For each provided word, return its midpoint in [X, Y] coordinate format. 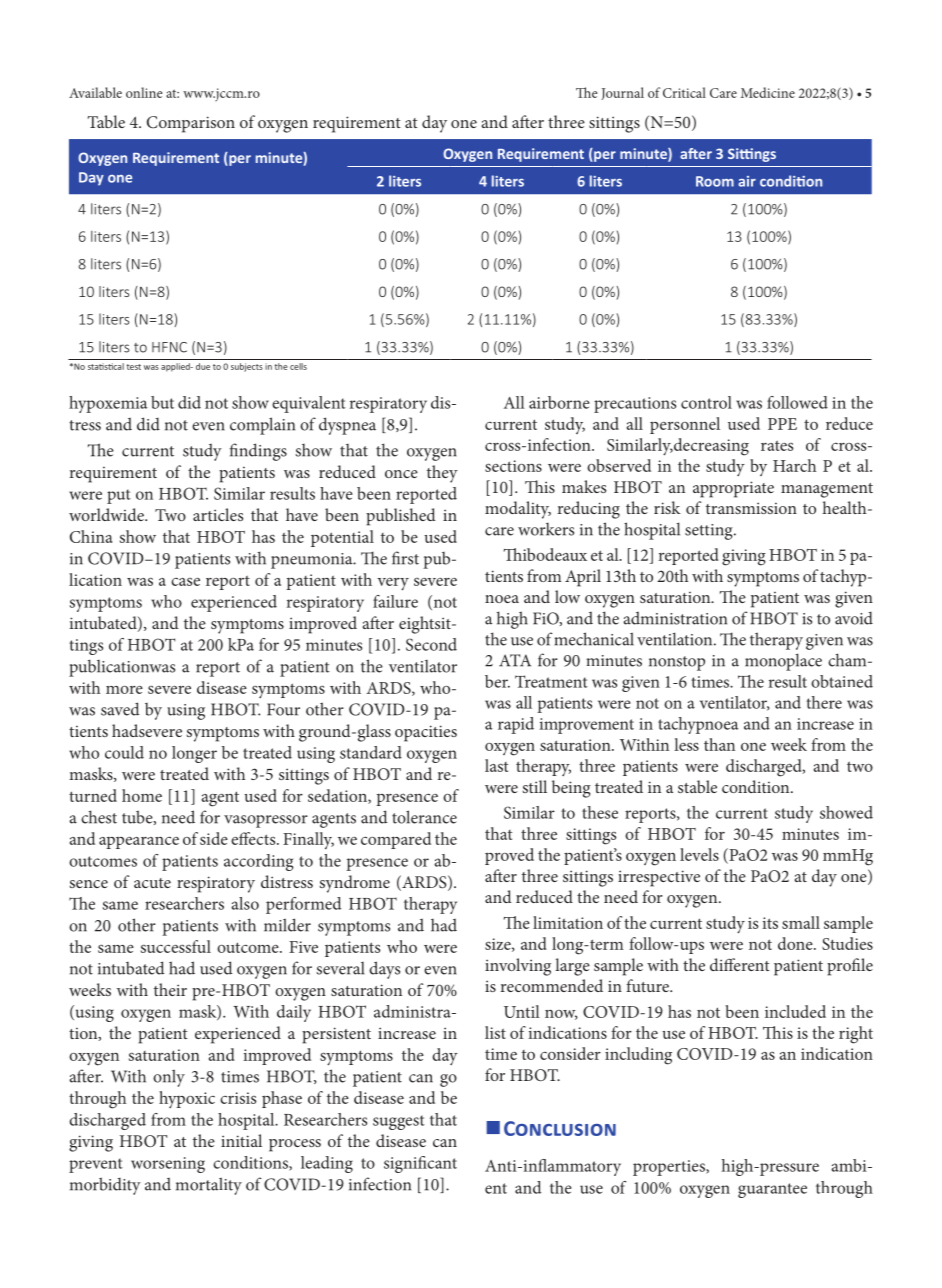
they [442, 474]
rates [777, 445]
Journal [622, 93]
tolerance [424, 817]
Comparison [191, 124]
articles [218, 514]
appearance [139, 842]
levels [699, 854]
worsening [168, 1165]
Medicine [768, 92]
